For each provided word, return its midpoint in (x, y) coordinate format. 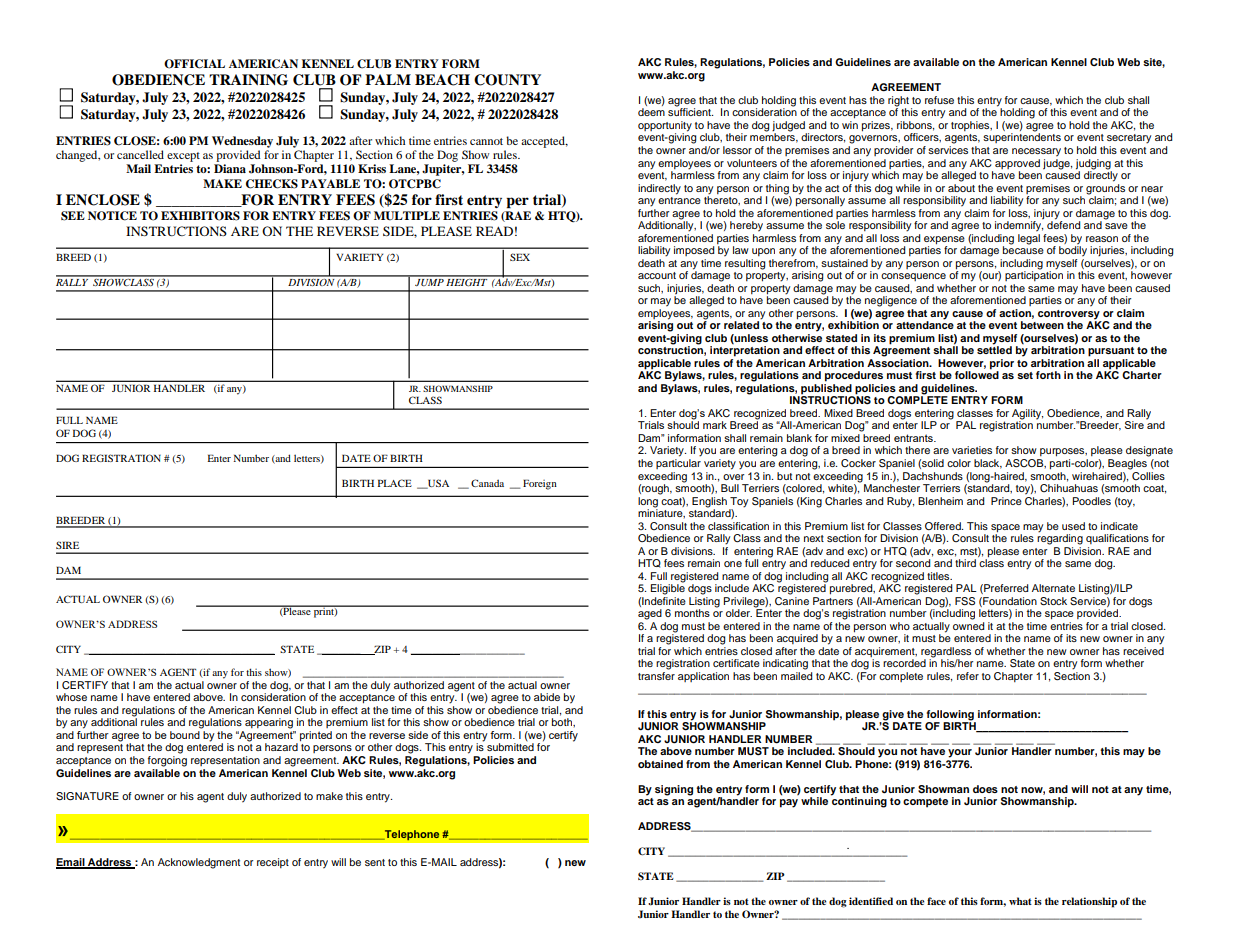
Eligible (668, 588)
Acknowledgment (199, 863)
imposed (694, 251)
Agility (1027, 415)
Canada (487, 483)
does (985, 789)
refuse (939, 100)
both (563, 722)
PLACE (395, 483)
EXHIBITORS (200, 216)
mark (715, 425)
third (965, 563)
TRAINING (248, 80)
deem (651, 112)
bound (185, 735)
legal (1029, 238)
